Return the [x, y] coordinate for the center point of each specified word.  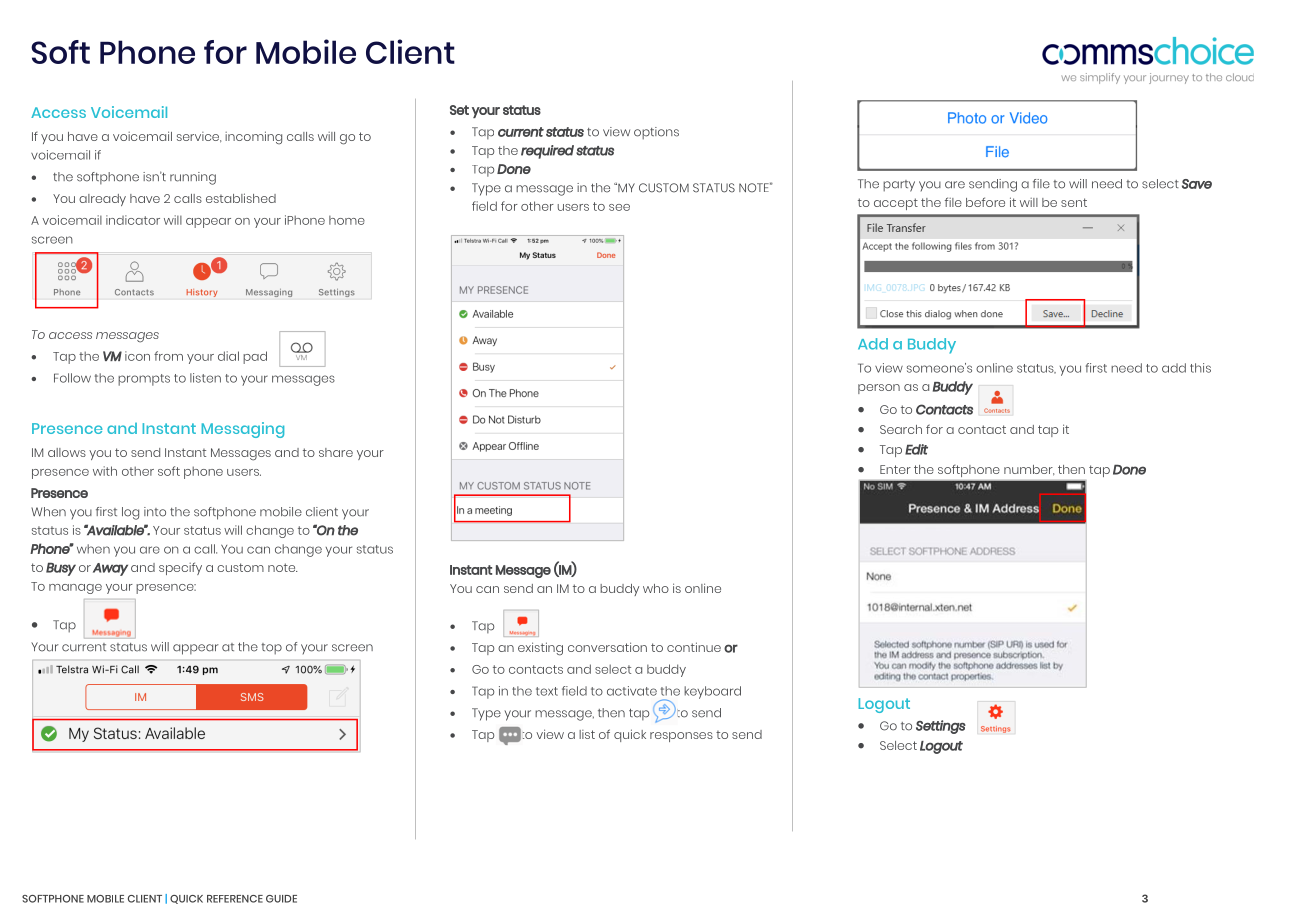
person [879, 389]
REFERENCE [235, 899]
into [155, 512]
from [168, 356]
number [1029, 470]
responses [681, 737]
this [1200, 368]
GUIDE [281, 899]
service [199, 137]
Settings [941, 727]
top [271, 649]
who [656, 588]
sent [1074, 202]
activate [632, 691]
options [656, 133]
